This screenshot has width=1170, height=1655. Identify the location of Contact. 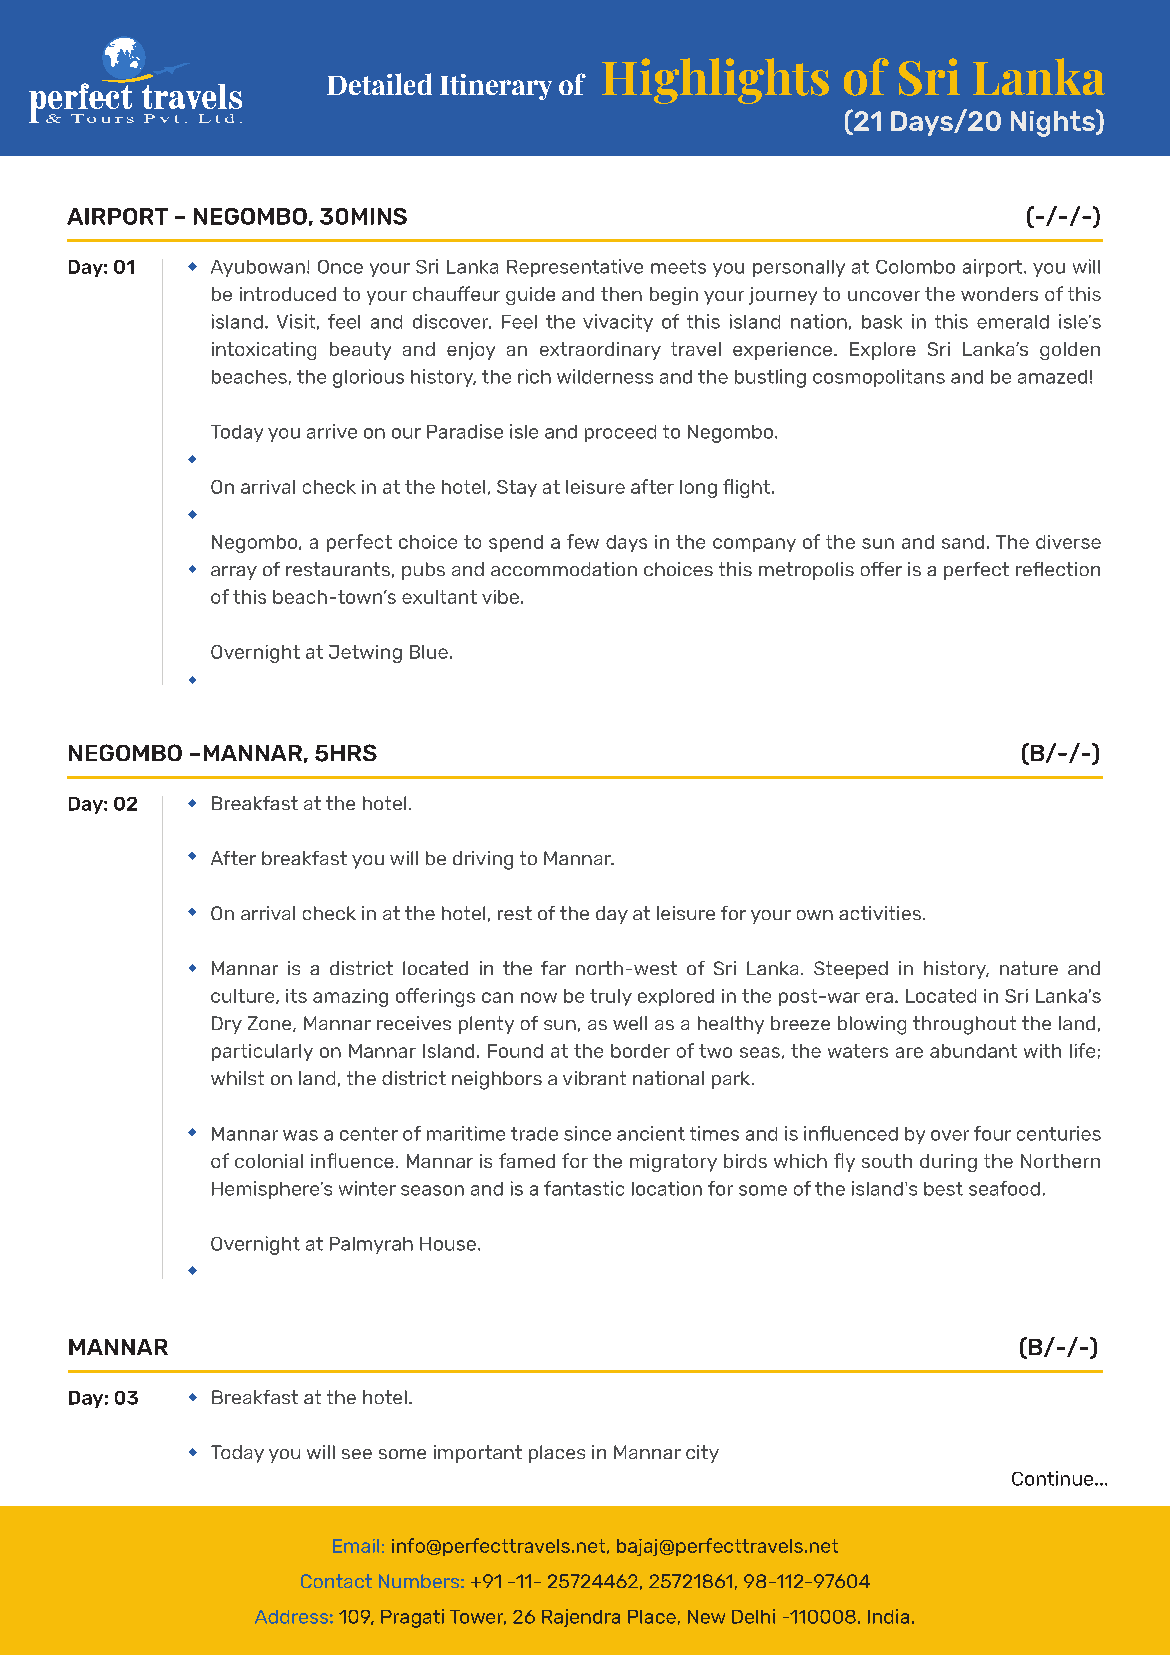
(336, 1581).
